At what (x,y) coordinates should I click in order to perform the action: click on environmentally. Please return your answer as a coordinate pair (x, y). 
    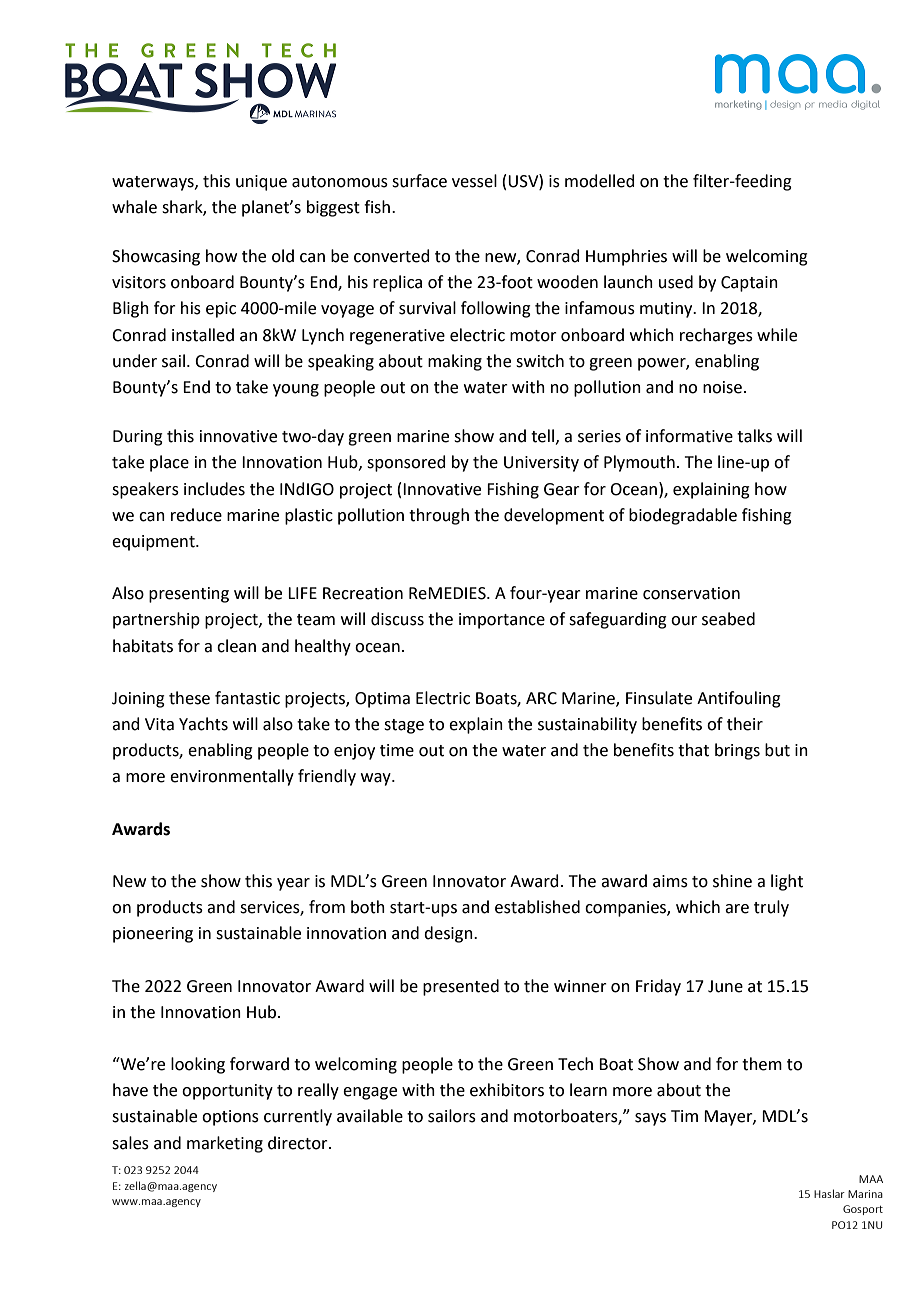
    Looking at the image, I should click on (232, 777).
